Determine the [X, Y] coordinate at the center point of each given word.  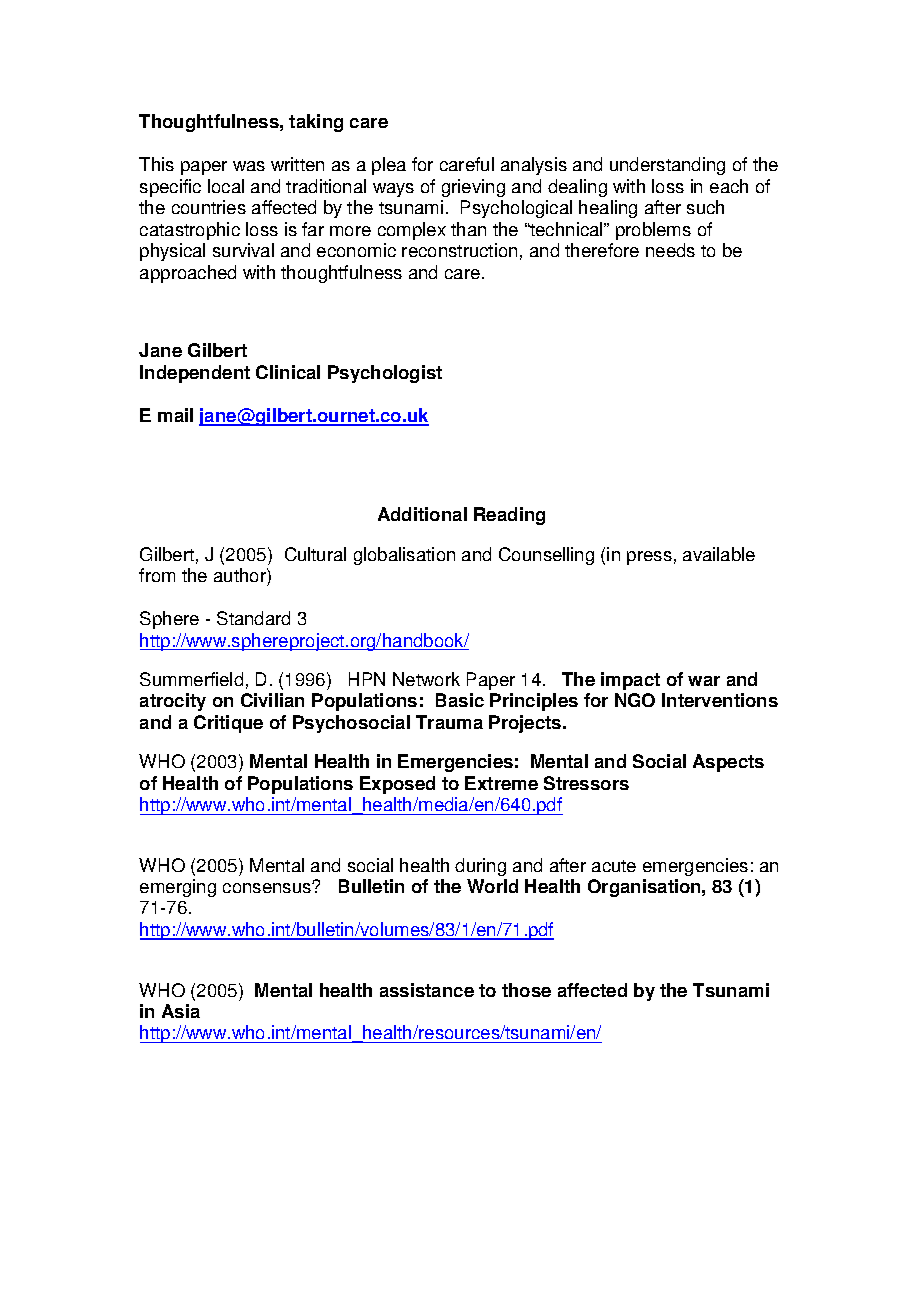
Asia [181, 1011]
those [526, 990]
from [157, 575]
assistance [427, 990]
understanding [667, 166]
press [649, 558]
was [249, 166]
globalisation [404, 556]
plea [389, 166]
